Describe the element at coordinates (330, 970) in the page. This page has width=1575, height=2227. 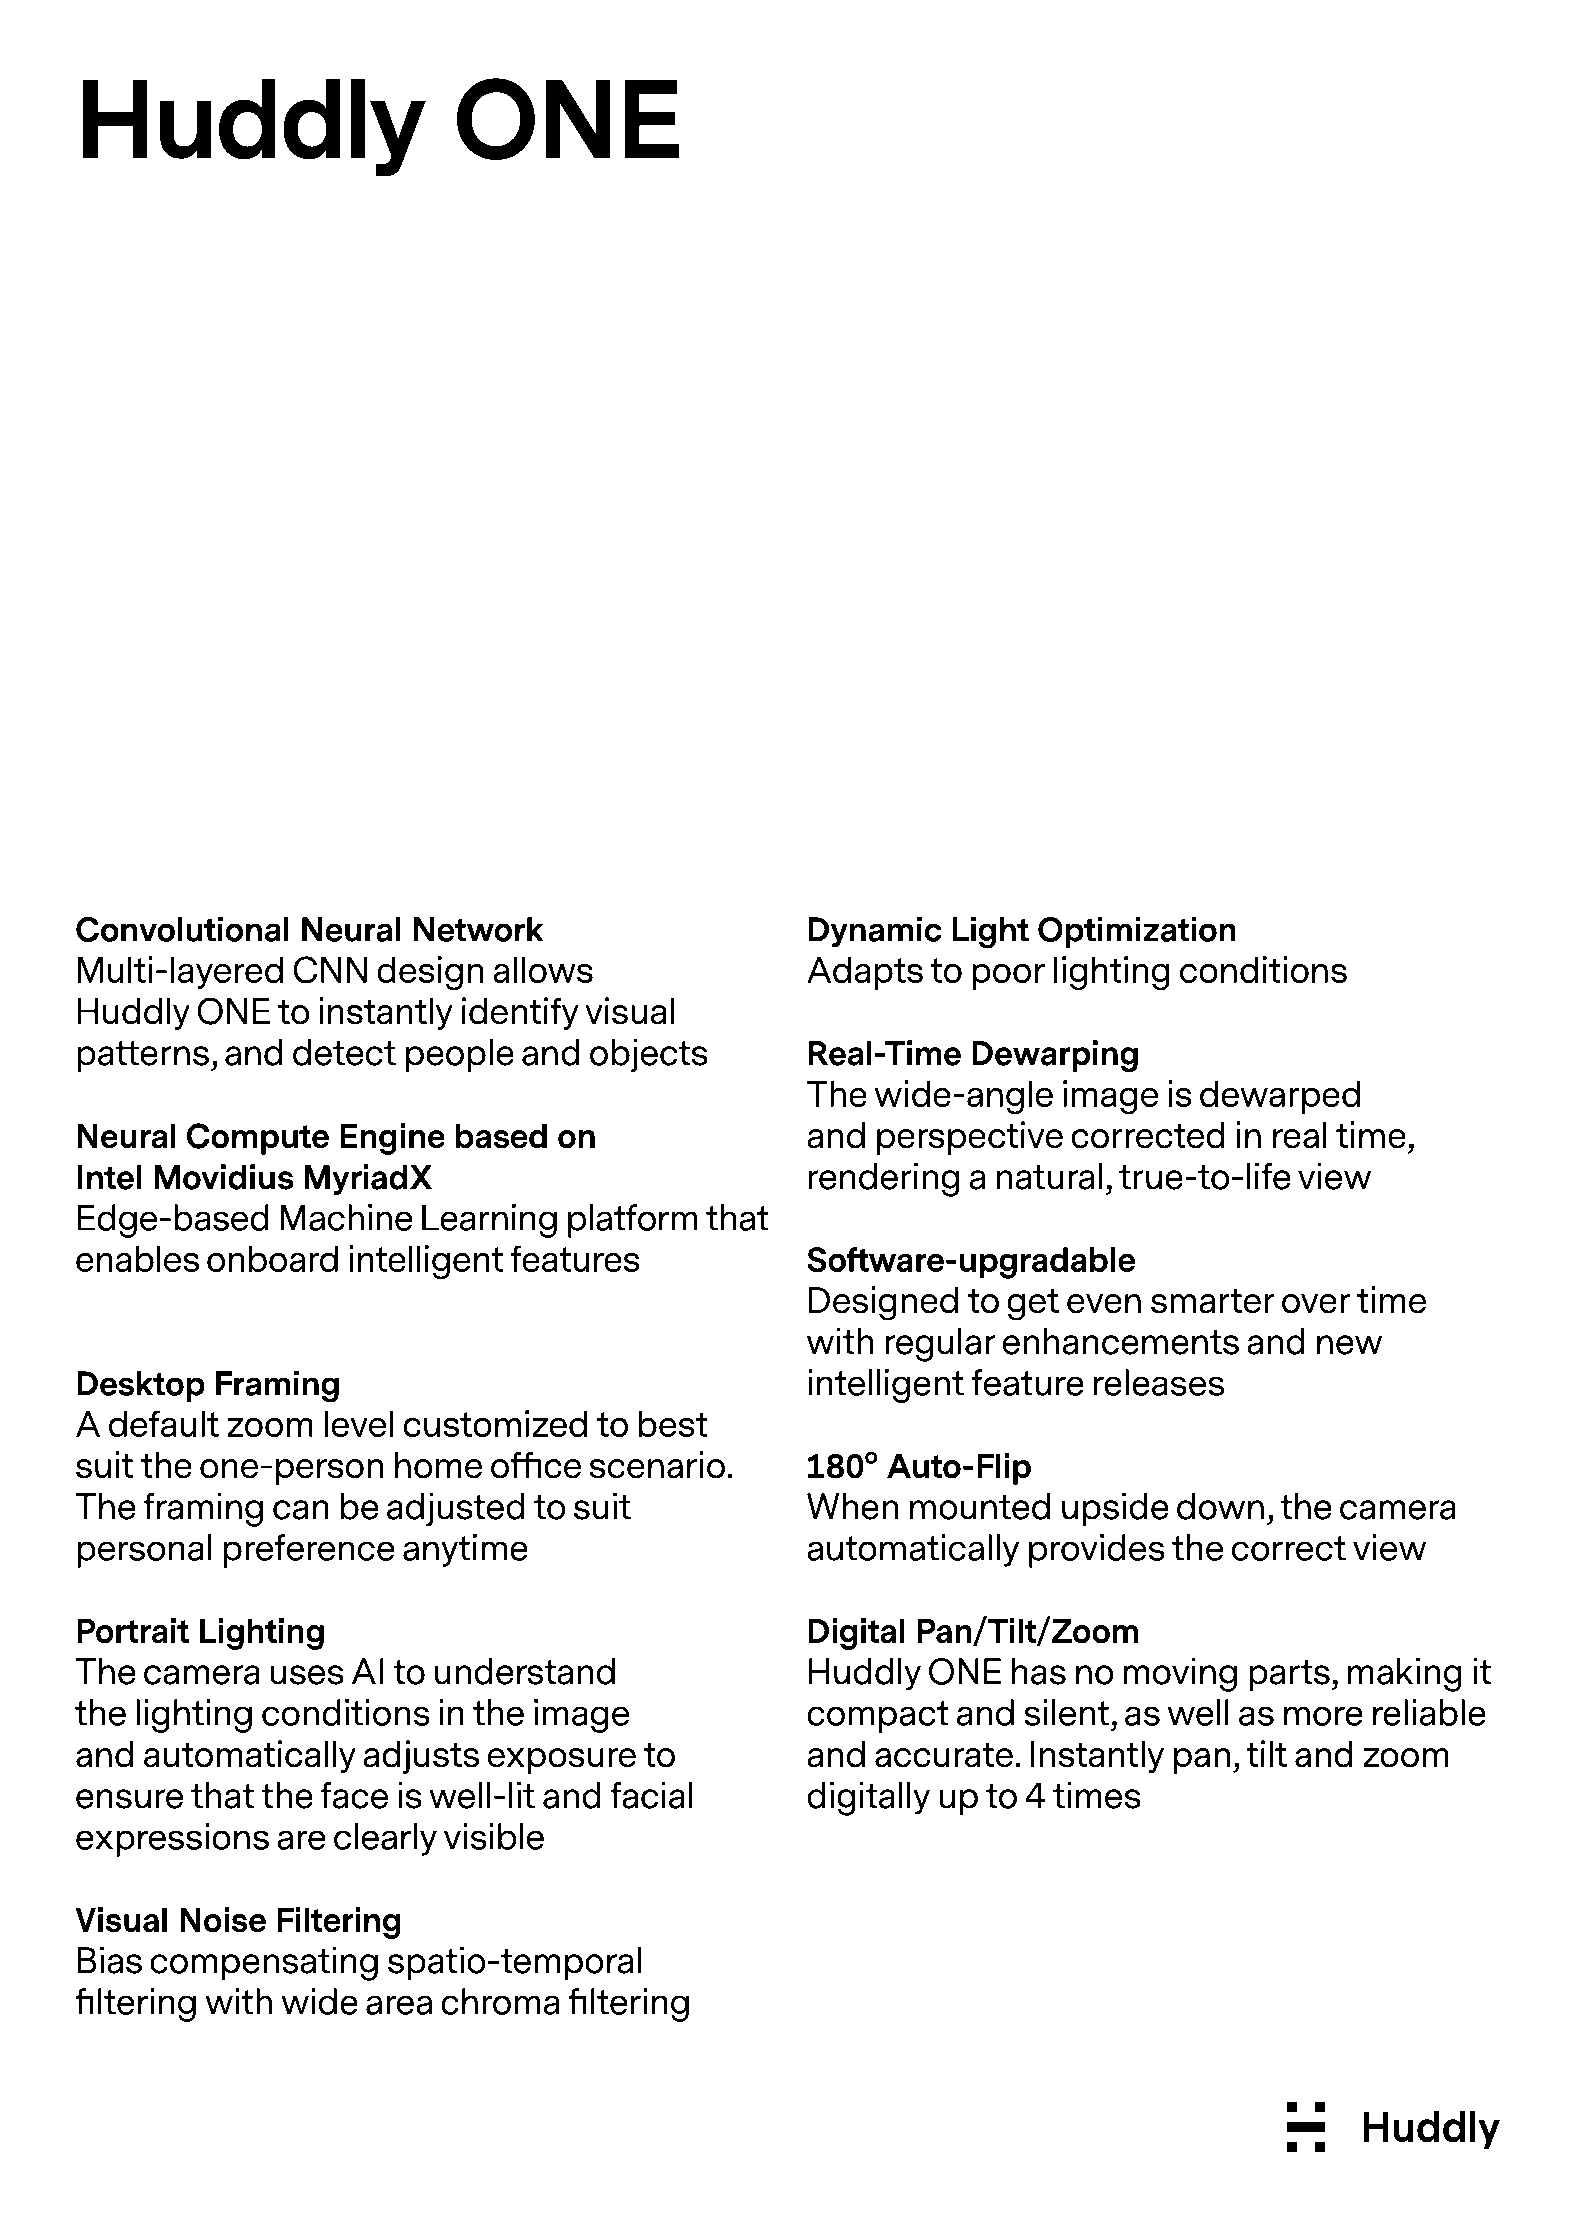
I see `CNN` at that location.
